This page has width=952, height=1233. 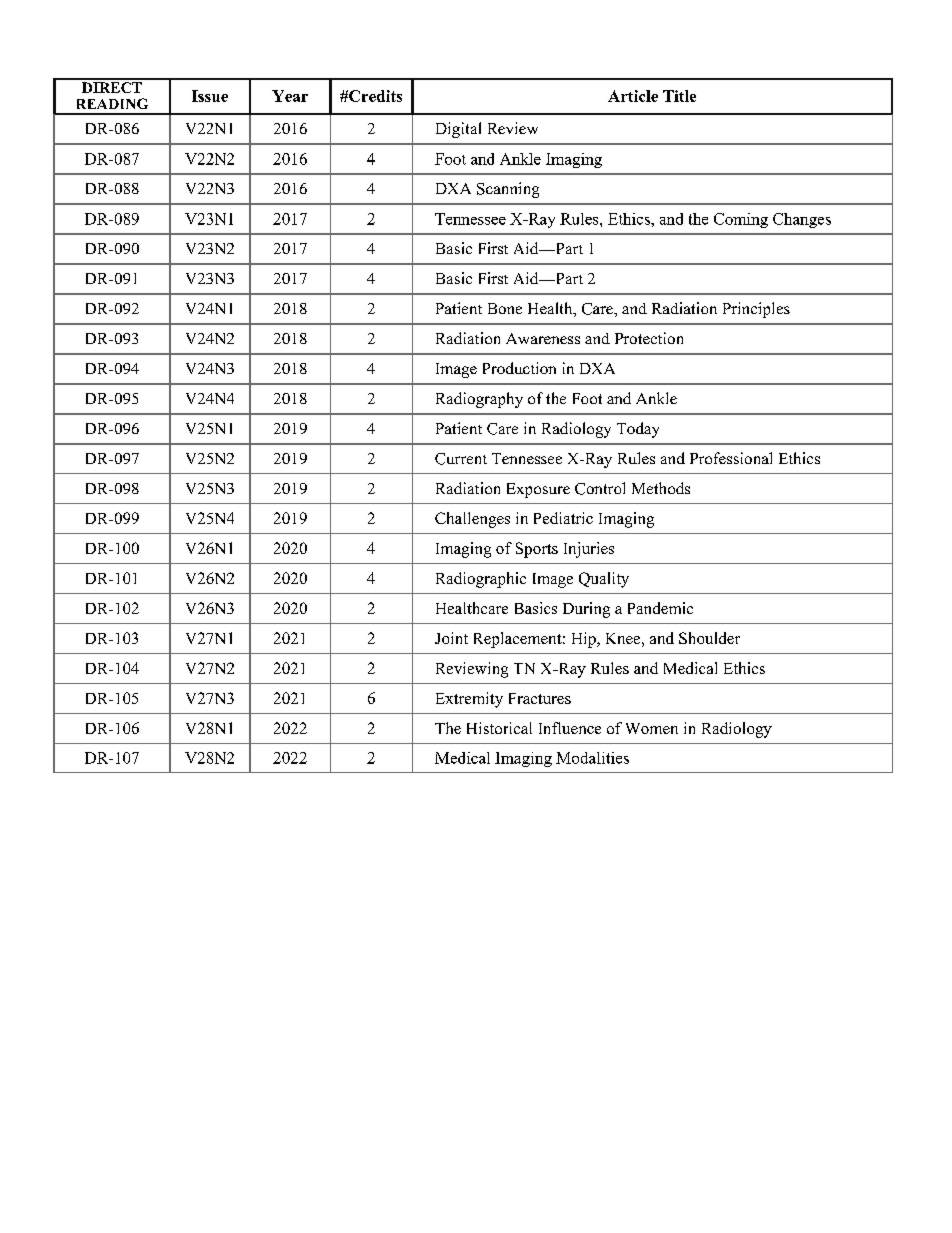 I want to click on Awareness, so click(x=543, y=338).
